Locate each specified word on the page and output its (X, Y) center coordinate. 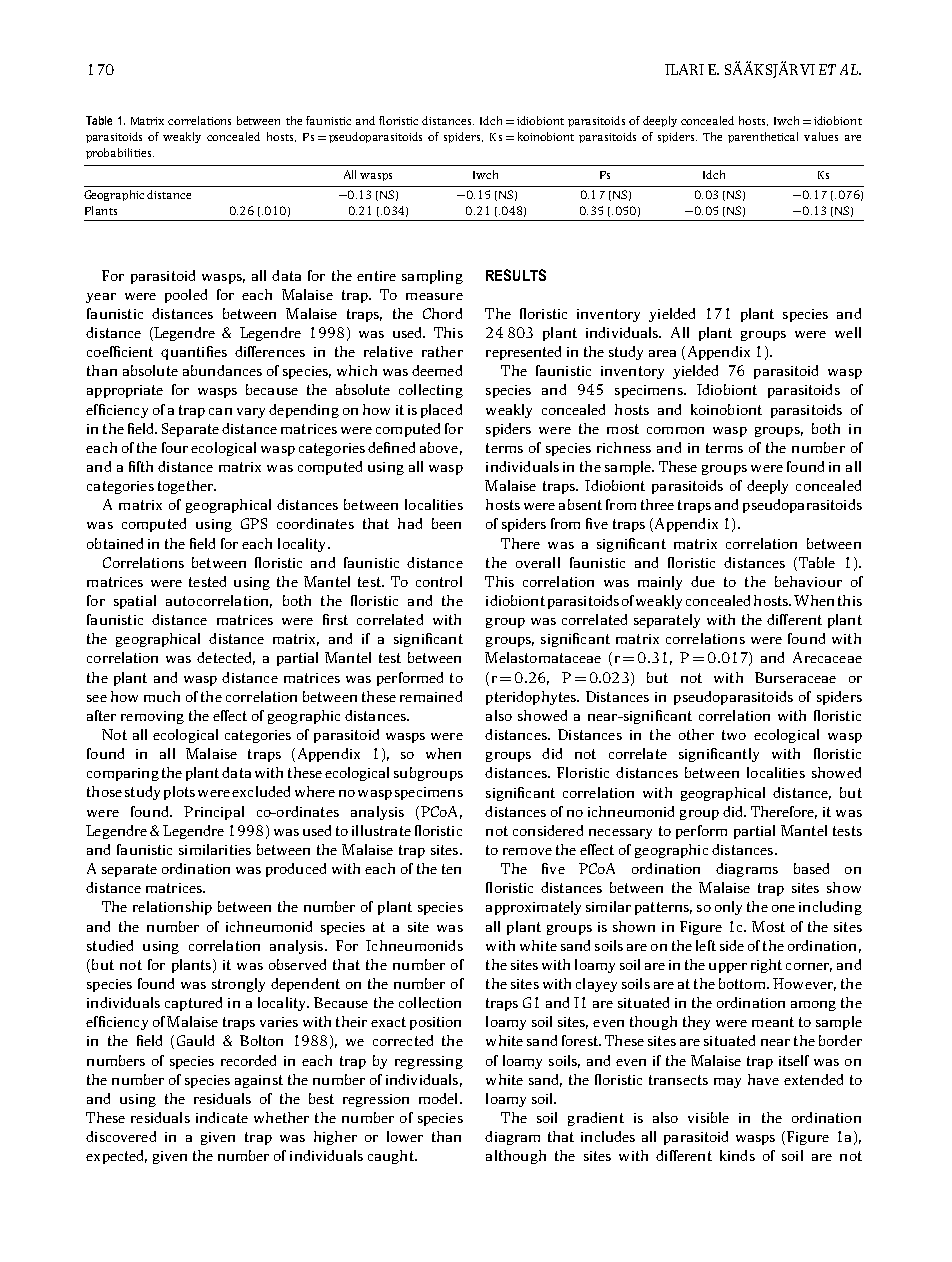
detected (226, 658)
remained (431, 696)
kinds (737, 1155)
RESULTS (516, 275)
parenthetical (763, 137)
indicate (222, 1117)
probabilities (120, 153)
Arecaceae (827, 657)
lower (405, 1136)
